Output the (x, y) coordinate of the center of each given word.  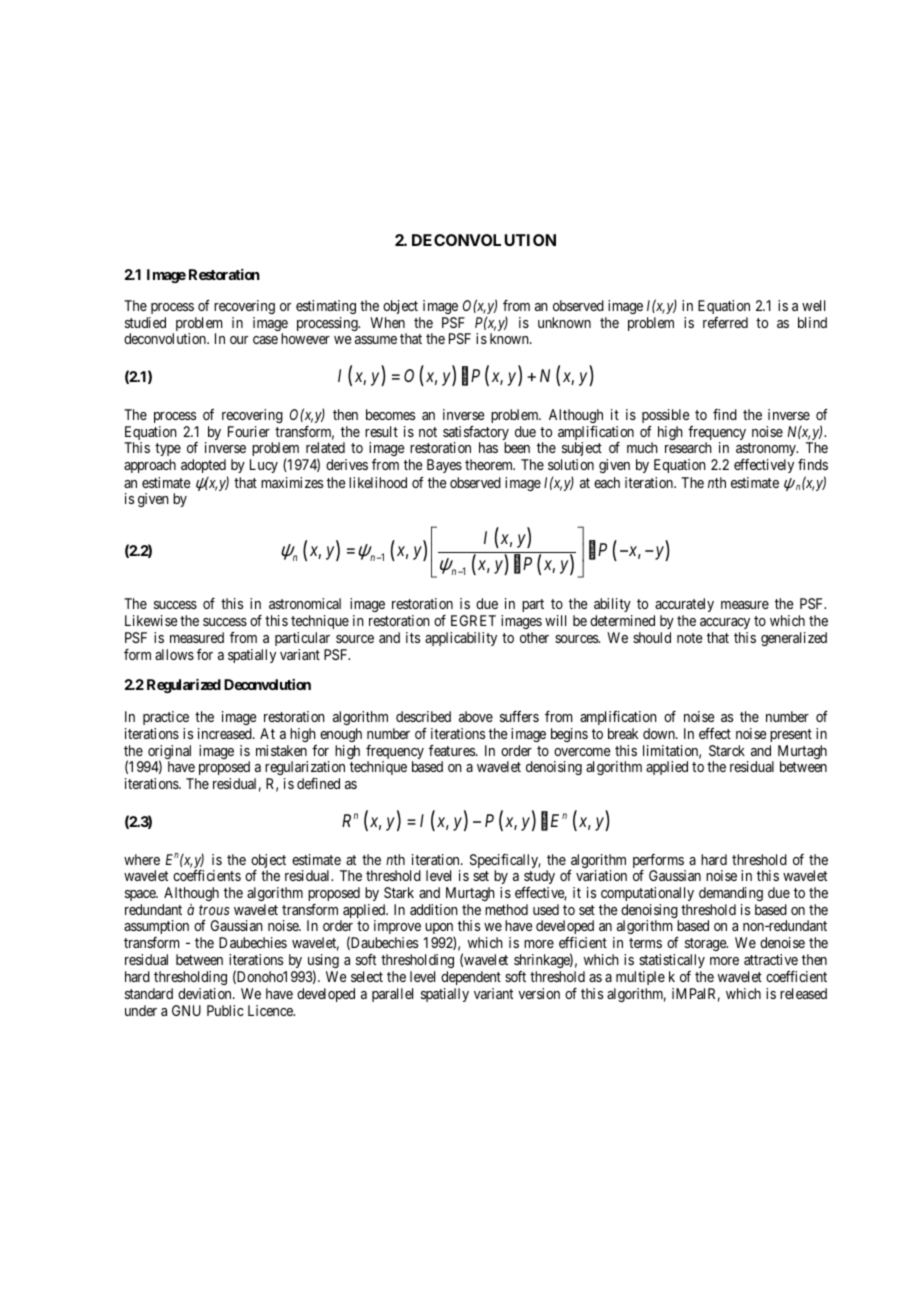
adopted (203, 466)
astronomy (767, 449)
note (689, 638)
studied (145, 322)
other (534, 637)
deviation (206, 993)
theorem (490, 464)
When (387, 322)
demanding (731, 894)
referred (725, 322)
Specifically (505, 862)
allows (174, 654)
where (142, 859)
